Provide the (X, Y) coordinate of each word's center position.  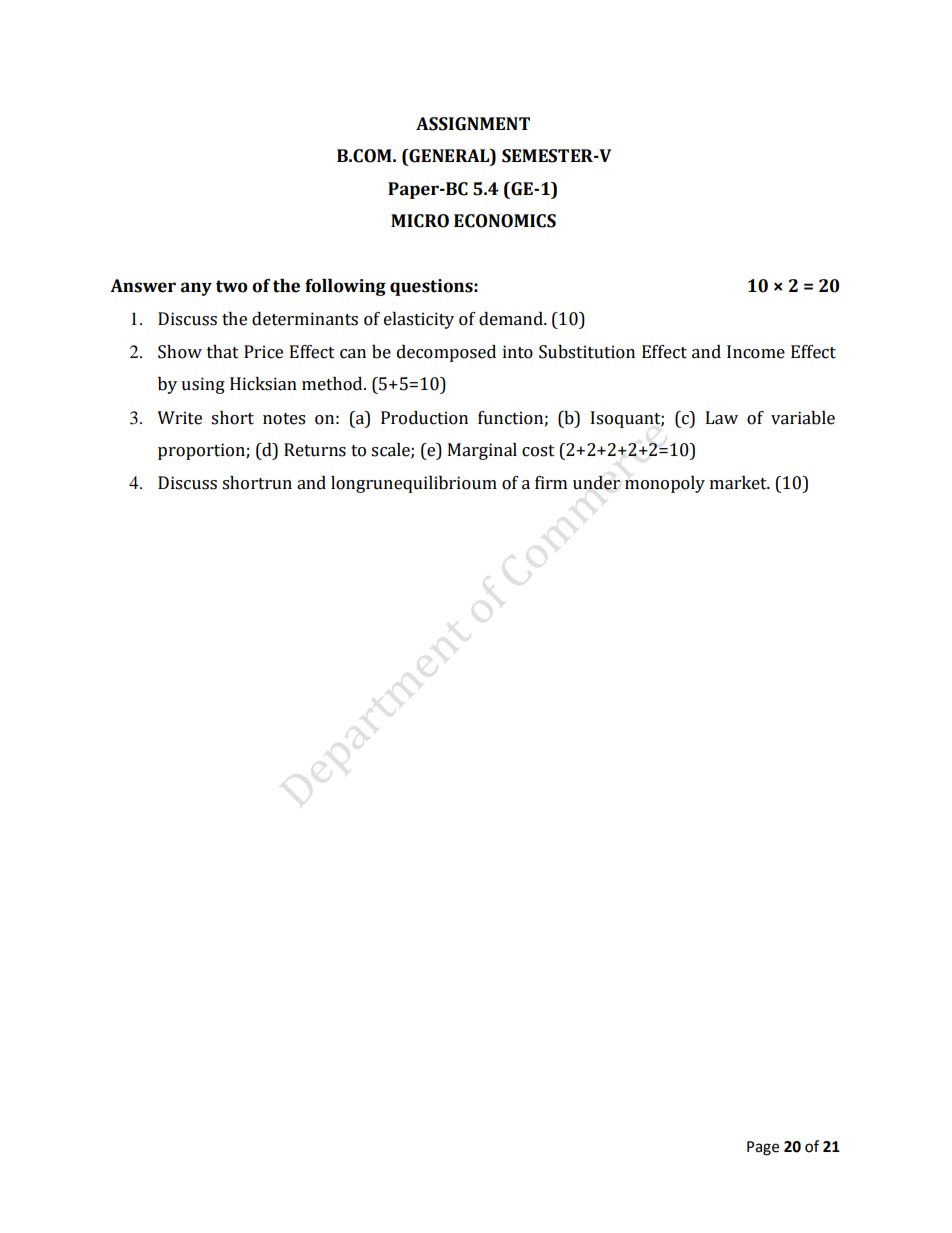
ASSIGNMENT (473, 124)
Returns (315, 450)
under (596, 483)
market (739, 483)
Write (179, 418)
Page (763, 1148)
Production (424, 418)
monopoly (665, 484)
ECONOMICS (505, 221)
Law (722, 418)
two (232, 286)
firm (551, 482)
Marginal (482, 451)
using (203, 385)
